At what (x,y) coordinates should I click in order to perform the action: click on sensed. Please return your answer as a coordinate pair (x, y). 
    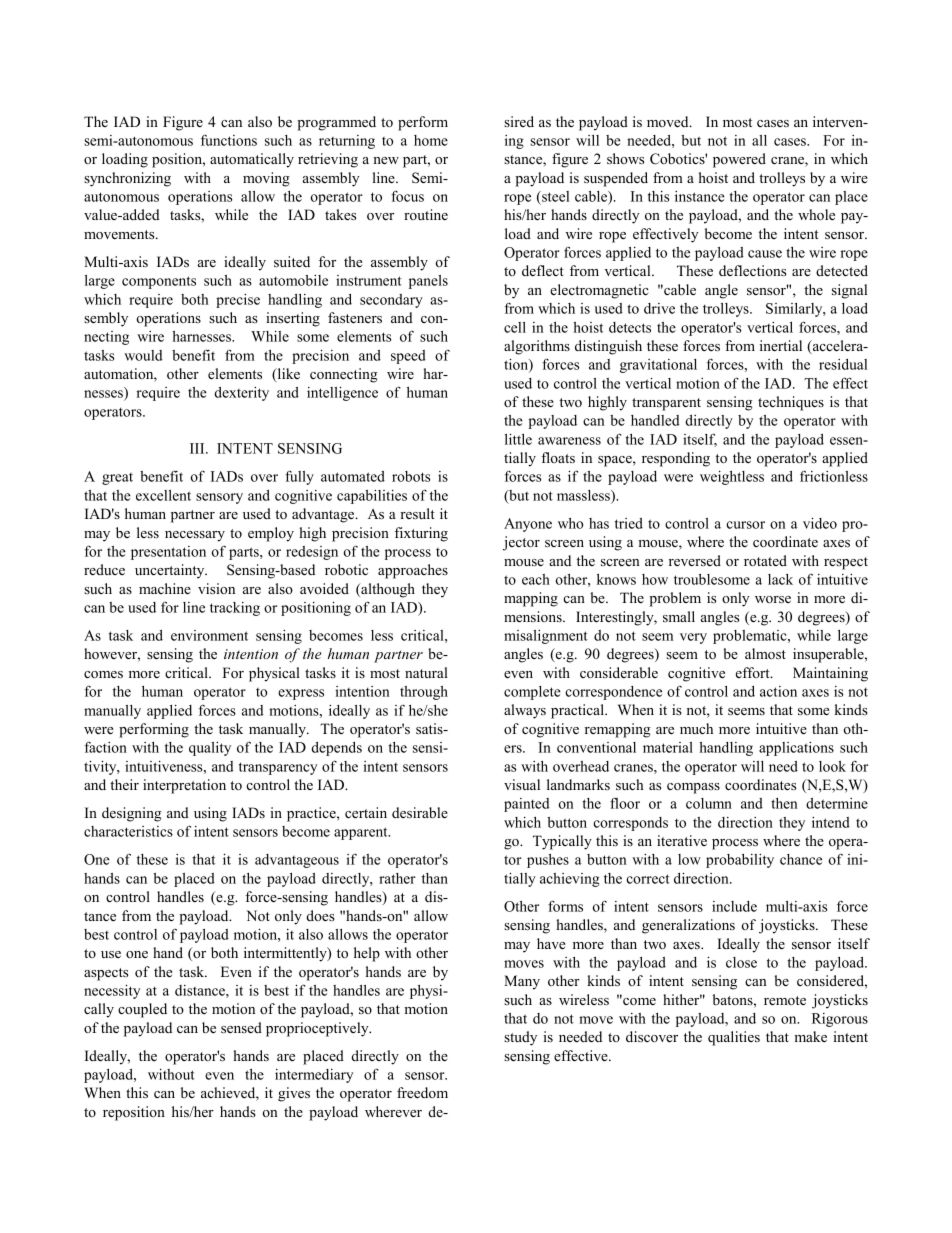
    Looking at the image, I should click on (241, 1027).
